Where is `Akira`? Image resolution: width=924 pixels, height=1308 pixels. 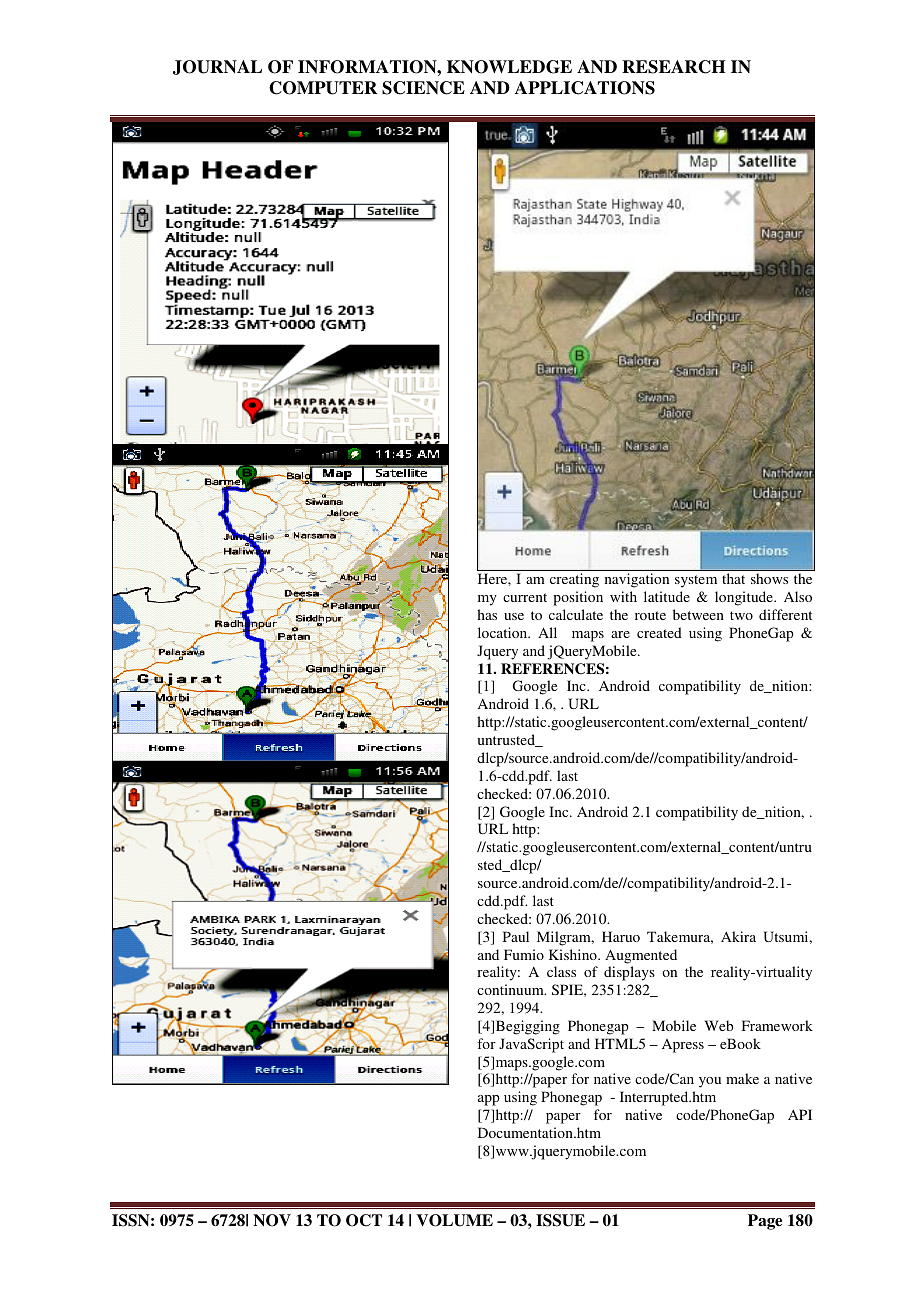
Akira is located at coordinates (738, 936).
